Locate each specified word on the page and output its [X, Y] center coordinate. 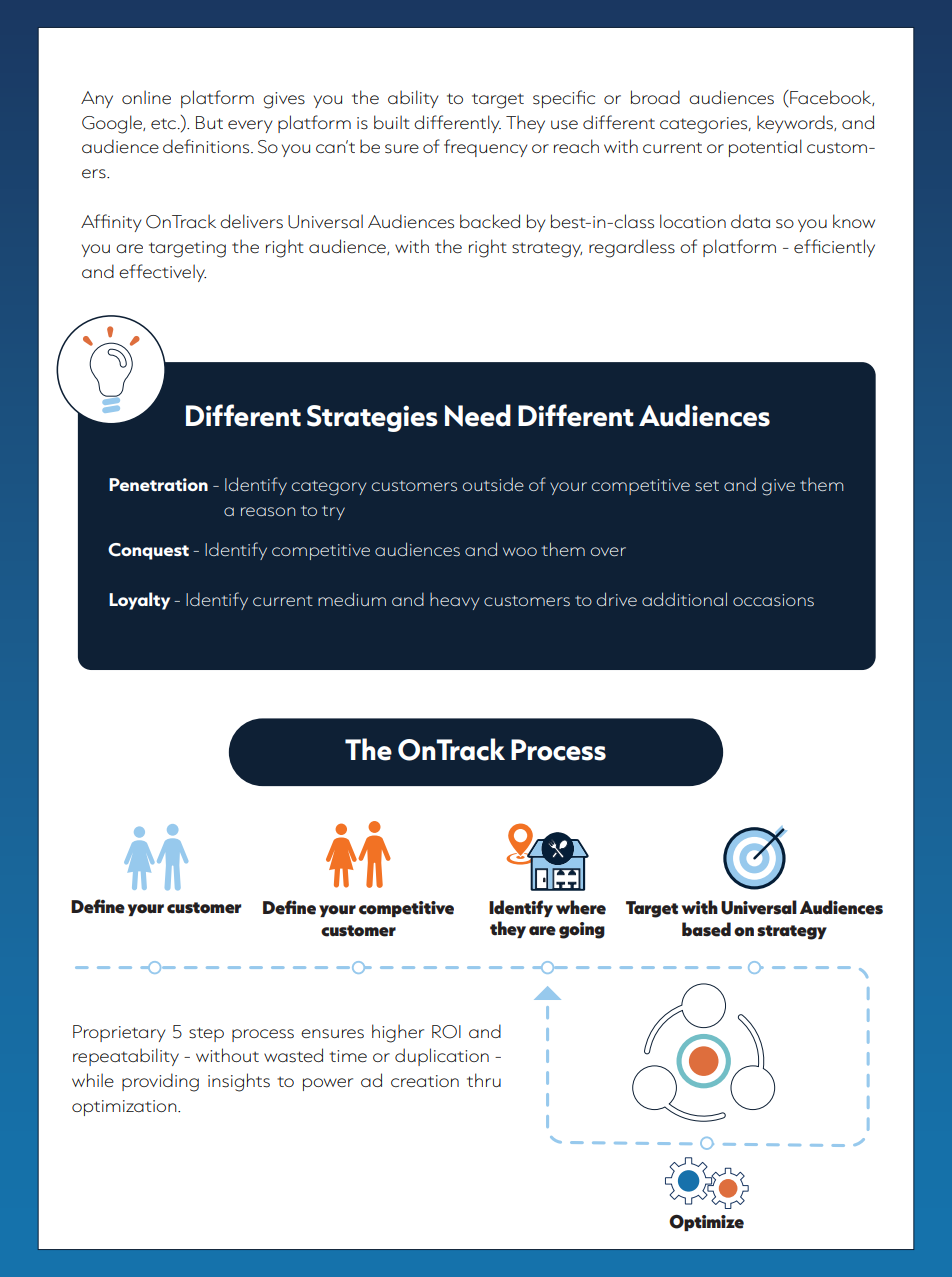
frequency [486, 148]
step [206, 1034]
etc [163, 123]
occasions [773, 600]
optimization [125, 1108]
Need [478, 415]
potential [765, 148]
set [707, 486]
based [706, 929]
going [582, 930]
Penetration [158, 484]
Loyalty [139, 601]
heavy [454, 601]
